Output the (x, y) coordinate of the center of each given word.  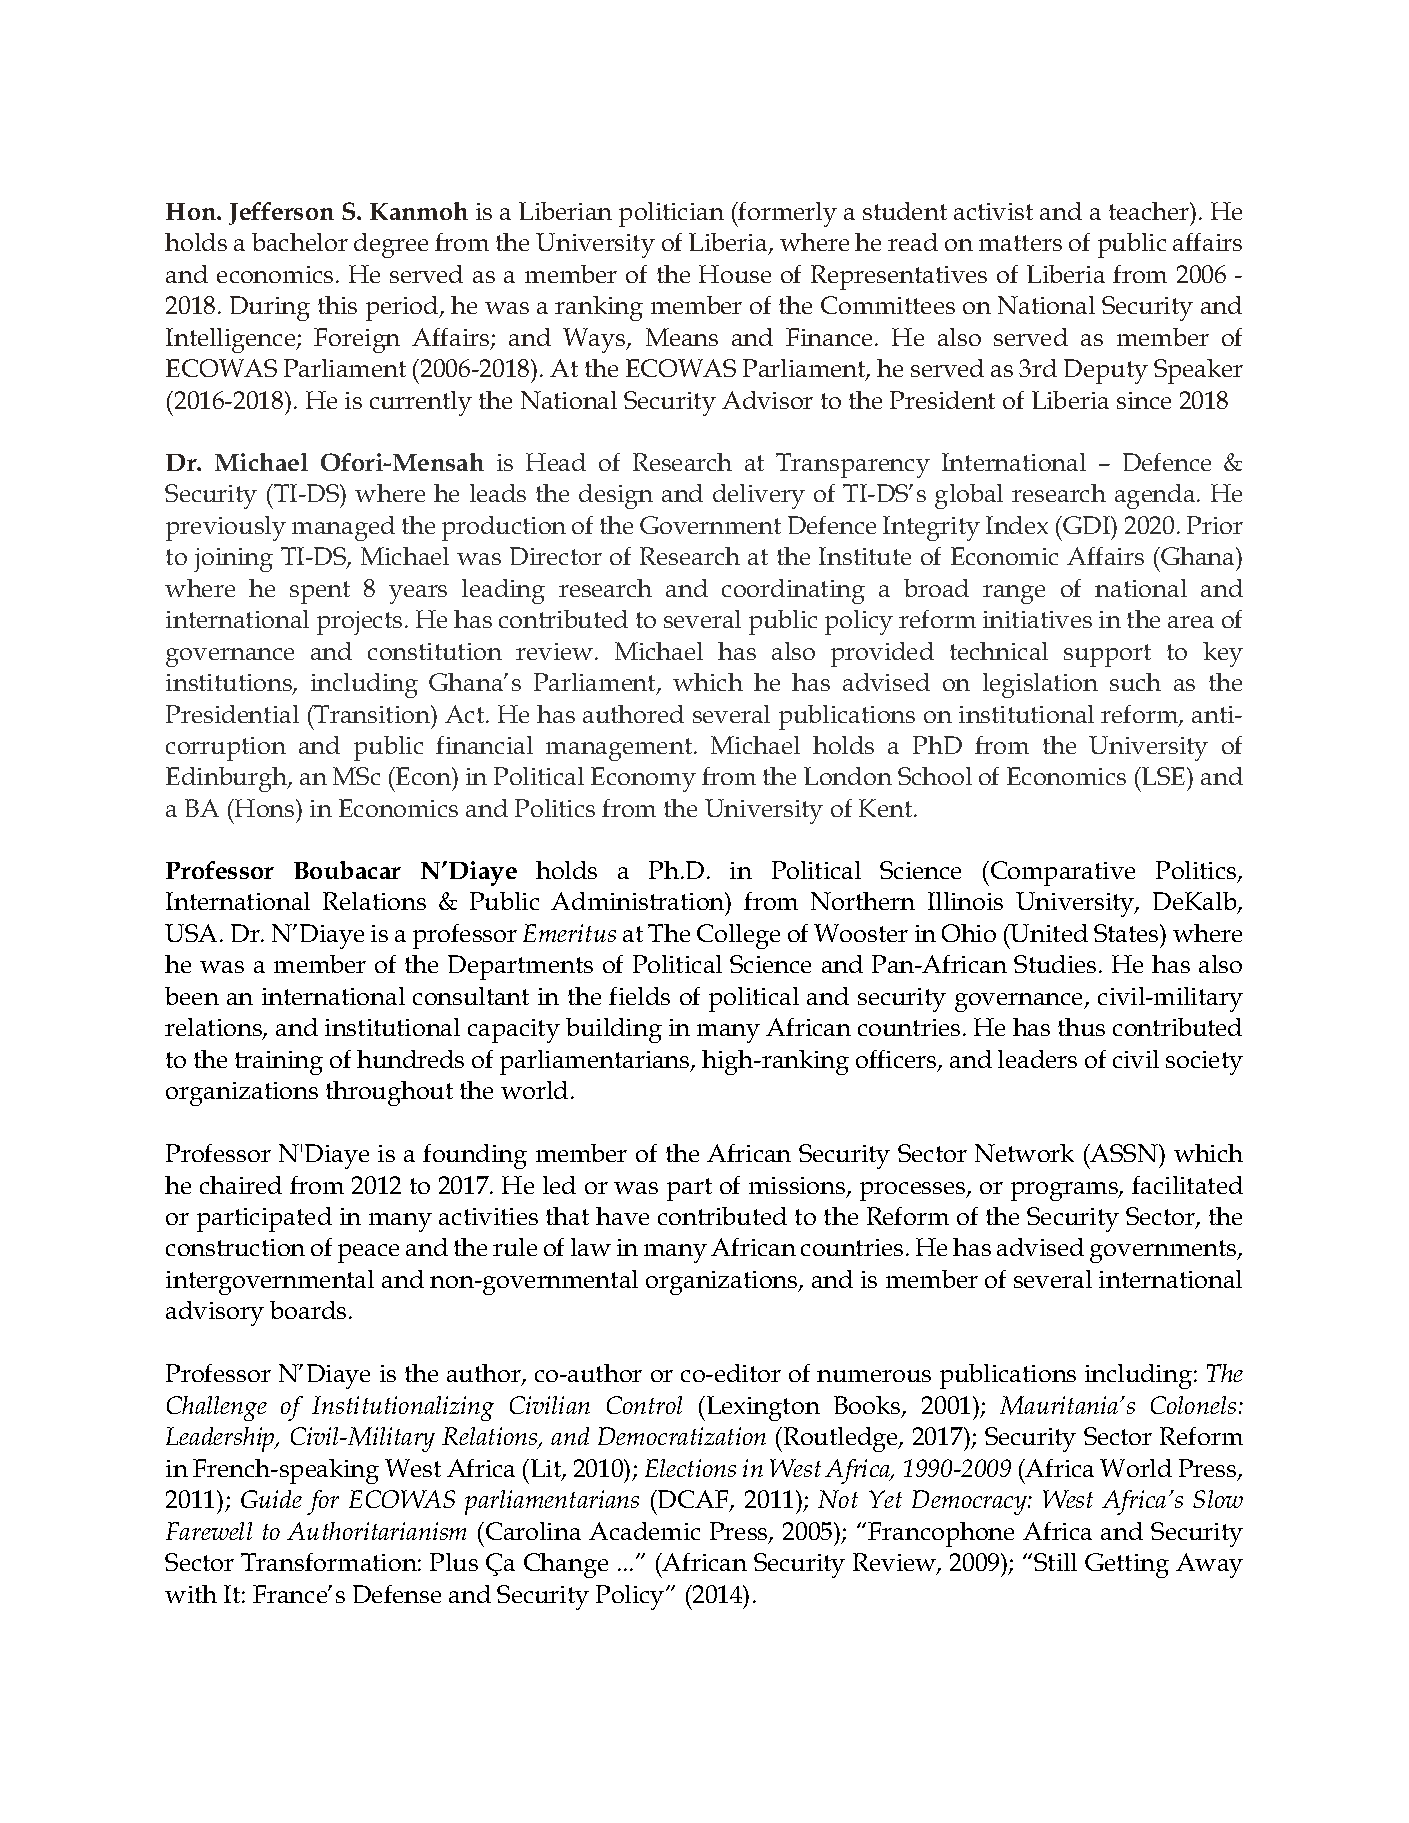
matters (1020, 243)
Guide (271, 1499)
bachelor (300, 242)
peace (368, 1253)
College (738, 936)
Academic (644, 1531)
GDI (1087, 525)
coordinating (793, 591)
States (1127, 933)
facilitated (1187, 1185)
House (735, 274)
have (622, 1216)
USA (193, 933)
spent (320, 592)
